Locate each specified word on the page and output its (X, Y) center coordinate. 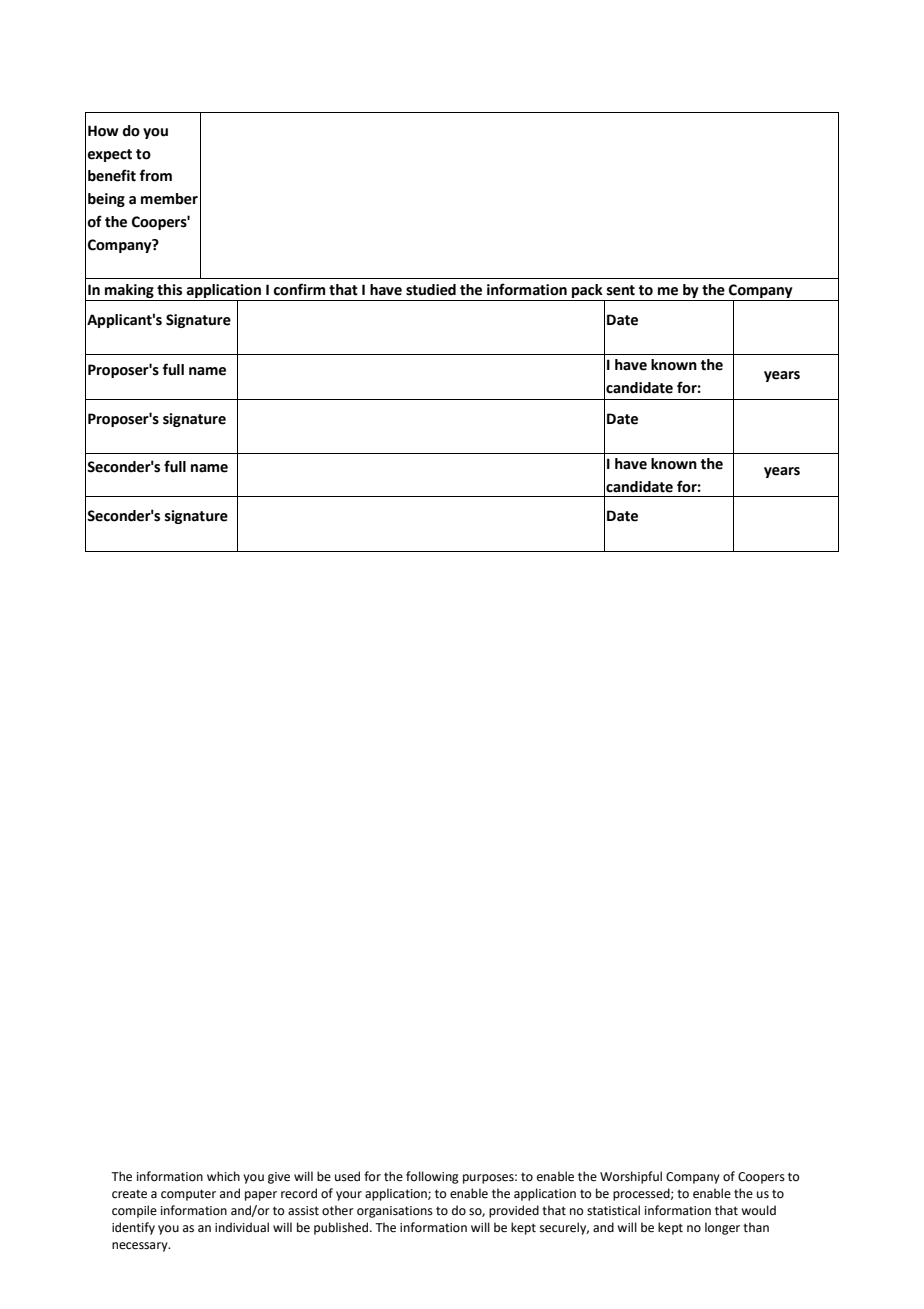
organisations (395, 1212)
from (156, 175)
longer (722, 1228)
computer (188, 1195)
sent (621, 290)
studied (431, 290)
